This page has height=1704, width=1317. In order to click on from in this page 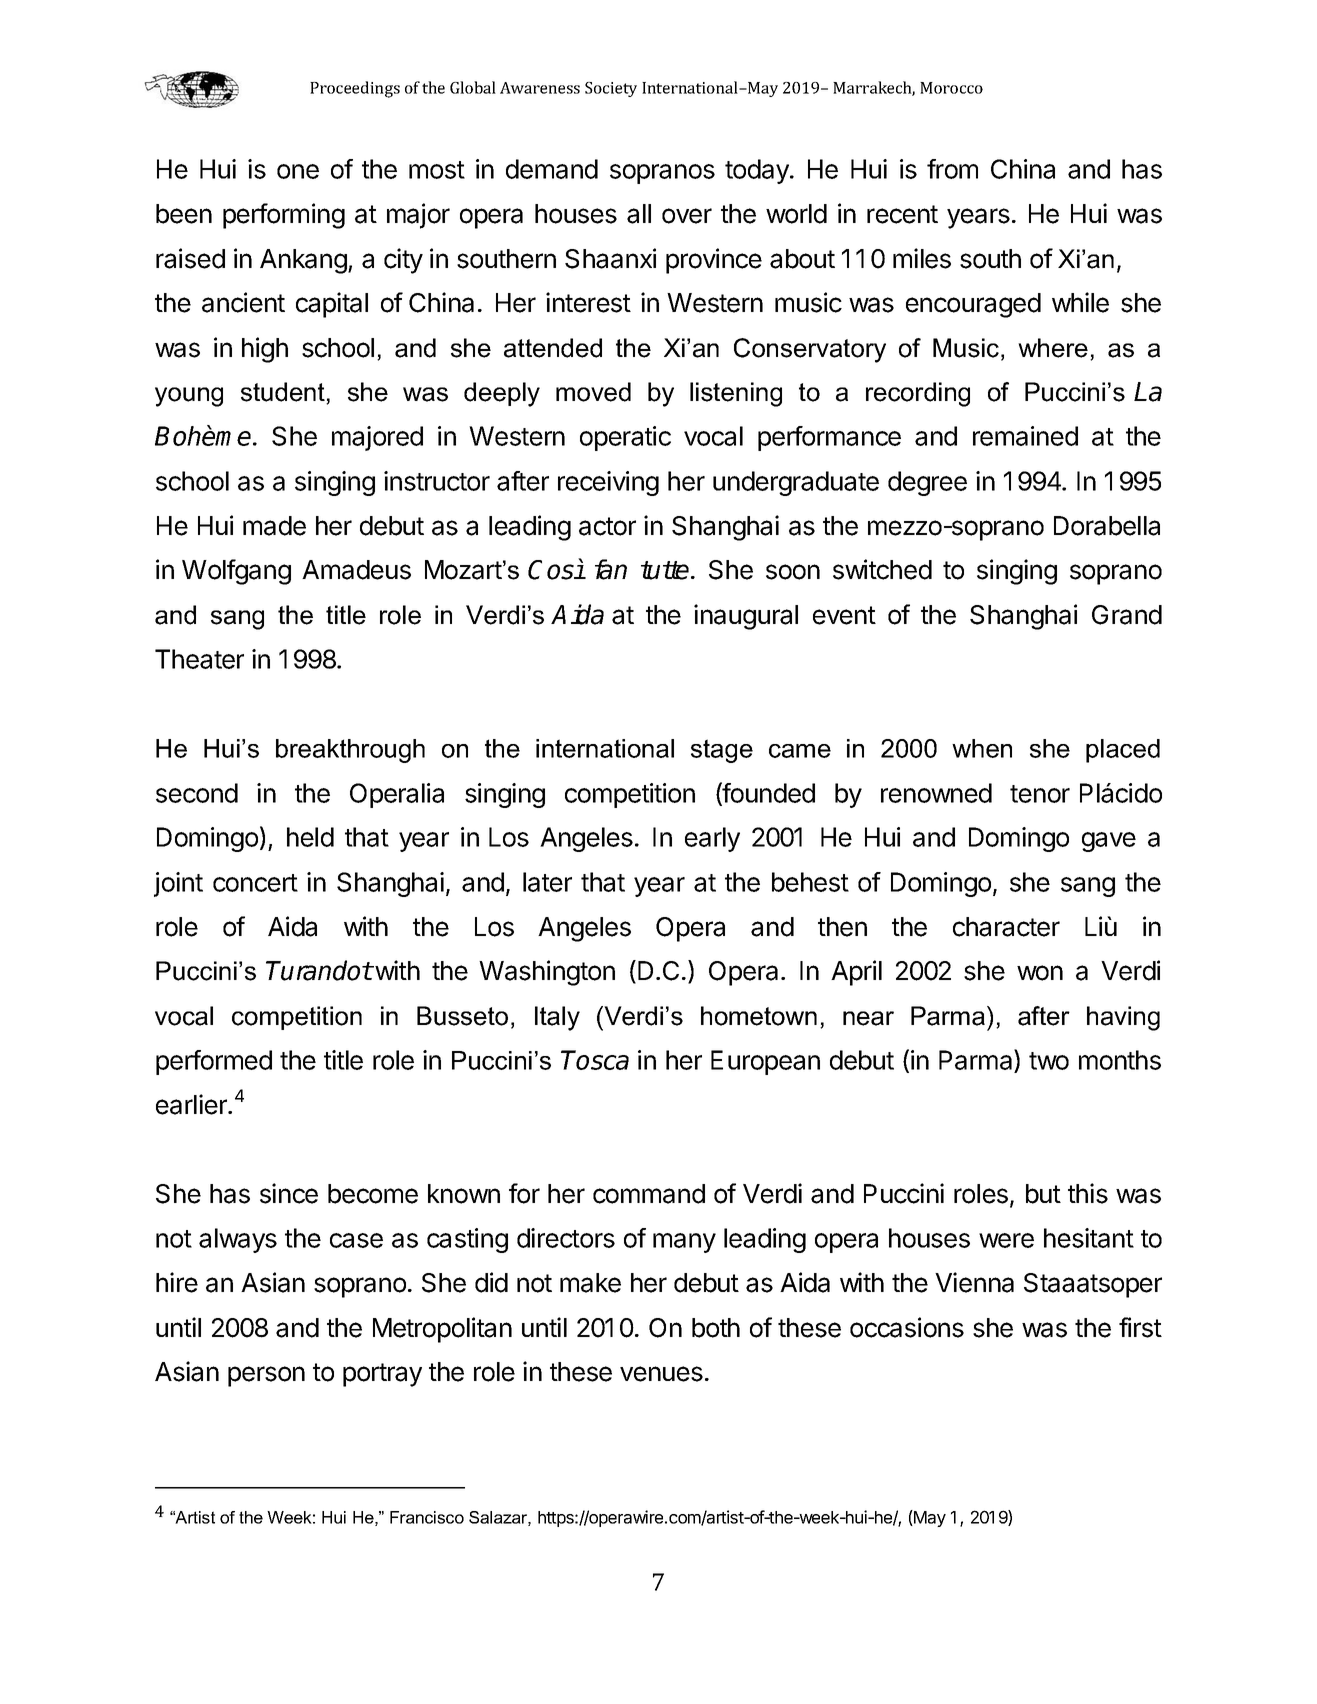, I will do `click(952, 169)`.
